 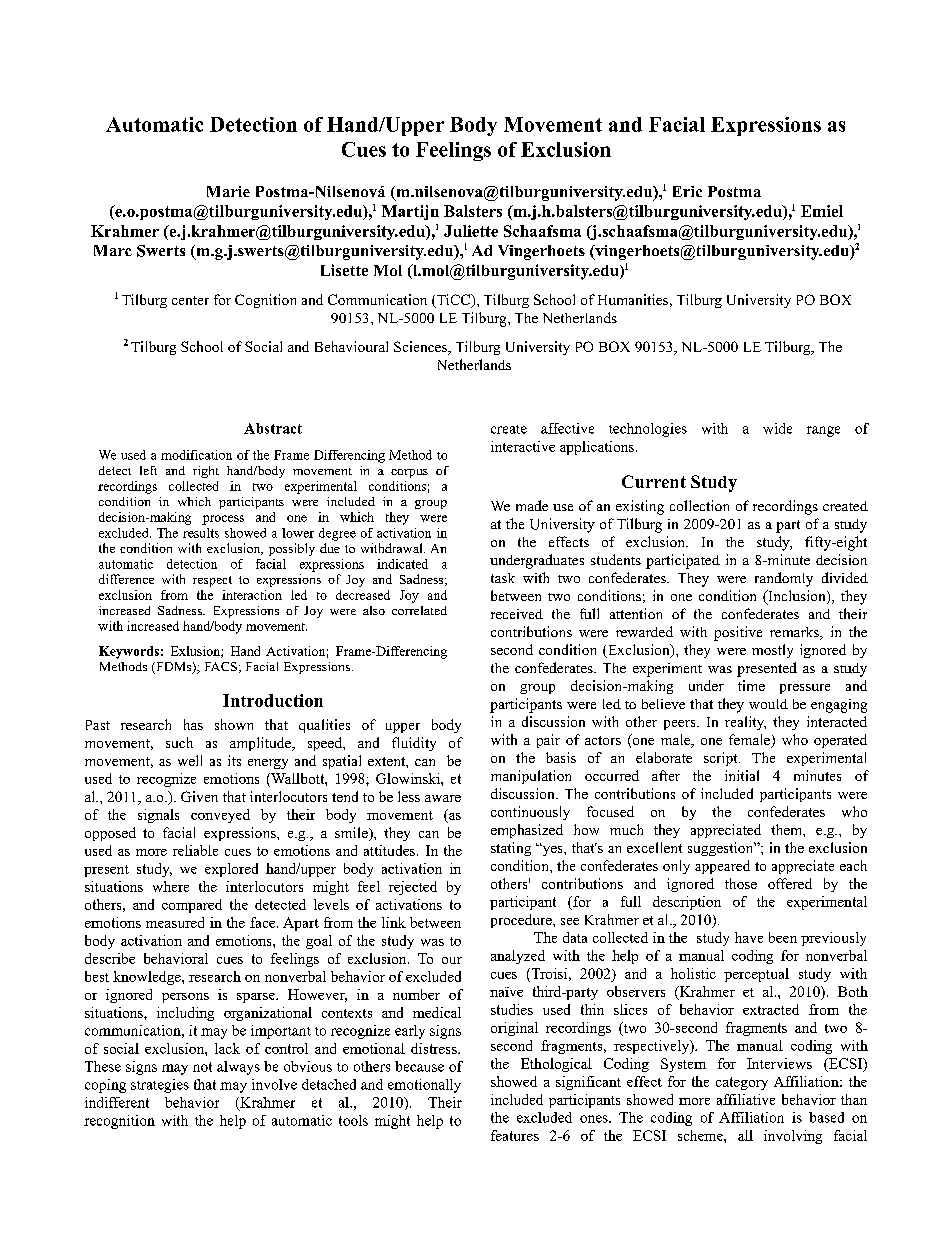 What do you see at coordinates (523, 446) in the screenshot?
I see `interactive` at bounding box center [523, 446].
